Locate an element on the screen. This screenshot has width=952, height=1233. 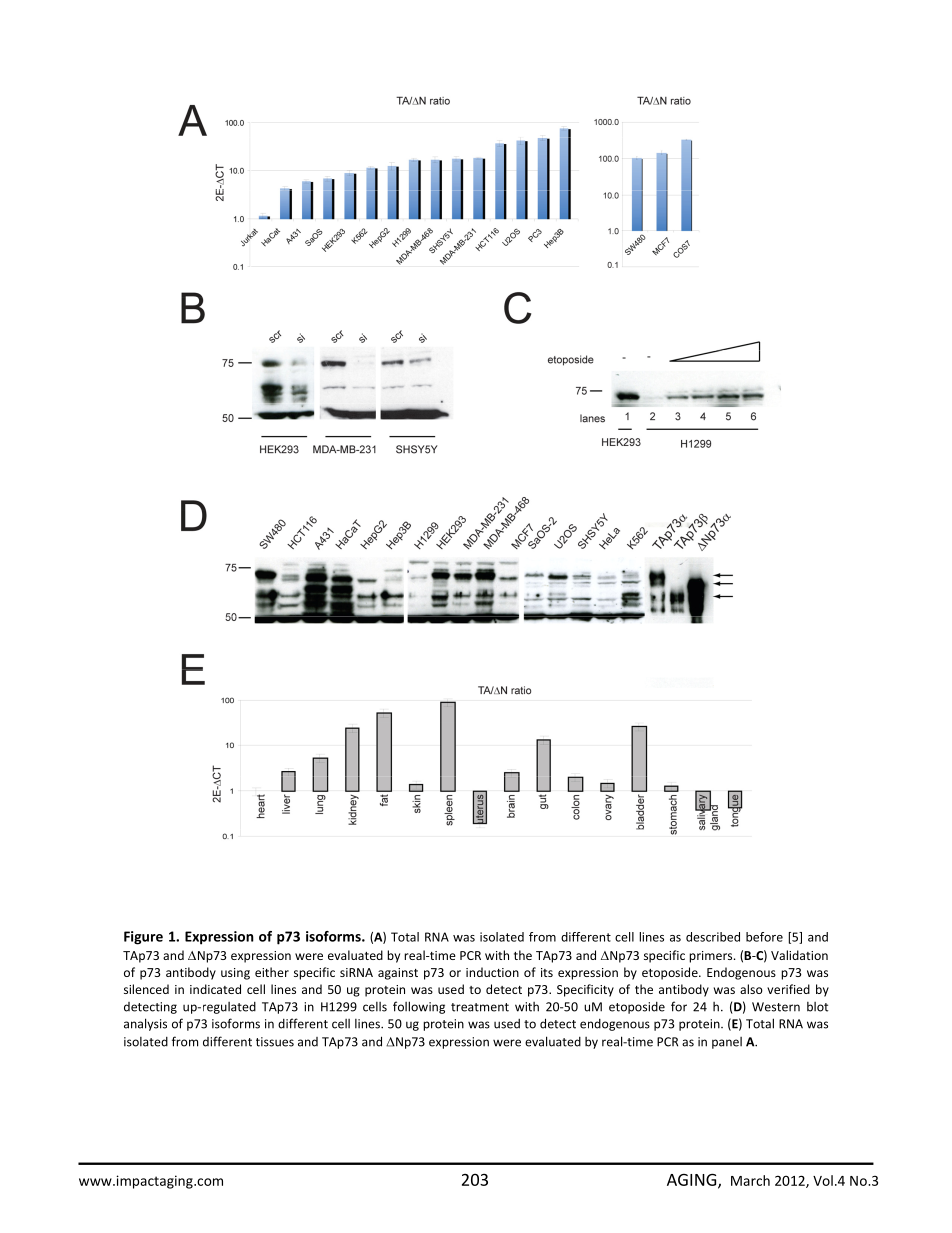
Western is located at coordinates (776, 1007).
